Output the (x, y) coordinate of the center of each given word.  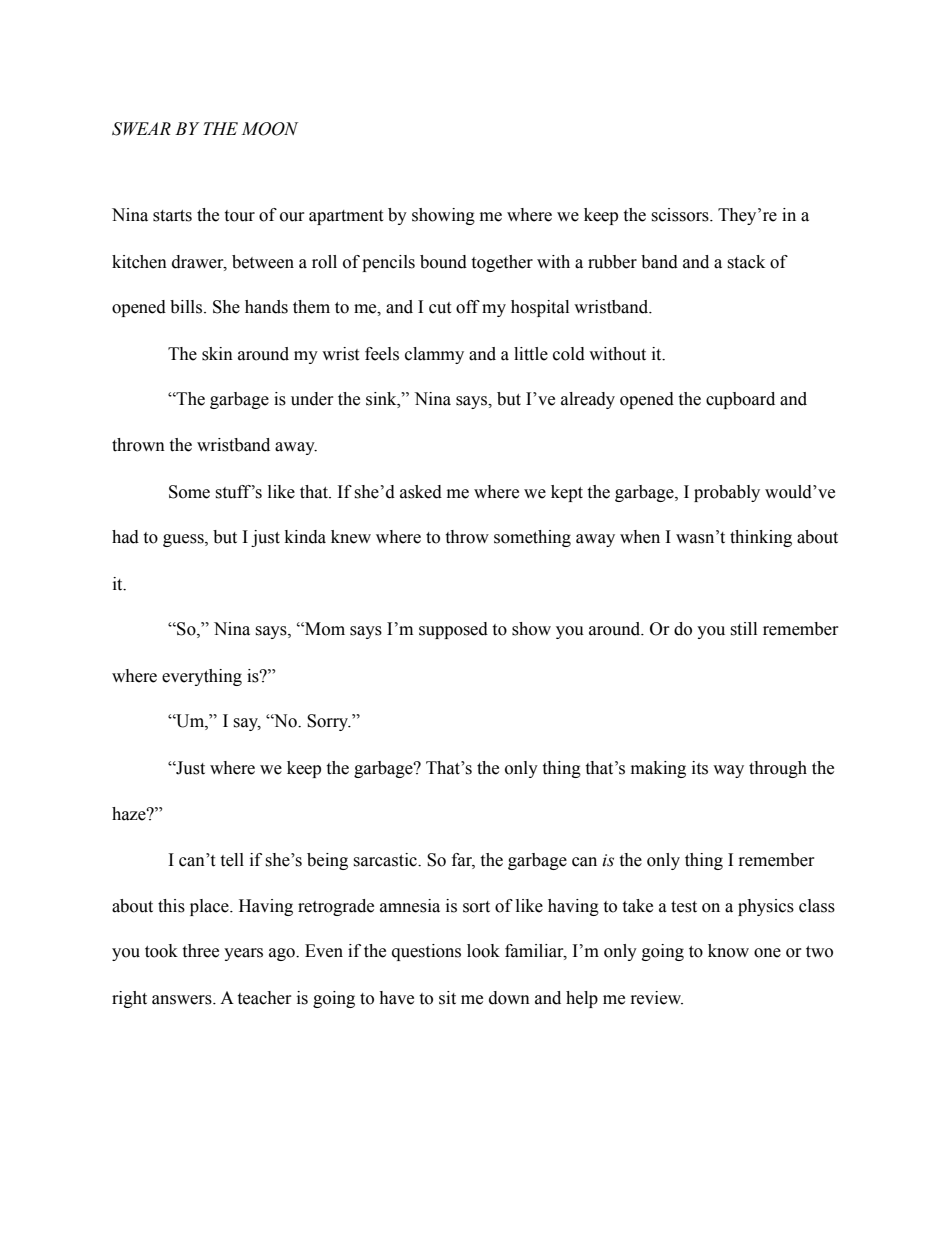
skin (217, 354)
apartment (346, 217)
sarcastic (386, 860)
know (728, 951)
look (483, 951)
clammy (434, 355)
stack (746, 262)
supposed (453, 630)
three (200, 951)
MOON (269, 129)
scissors (681, 215)
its (700, 768)
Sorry (329, 722)
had (125, 537)
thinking (761, 538)
